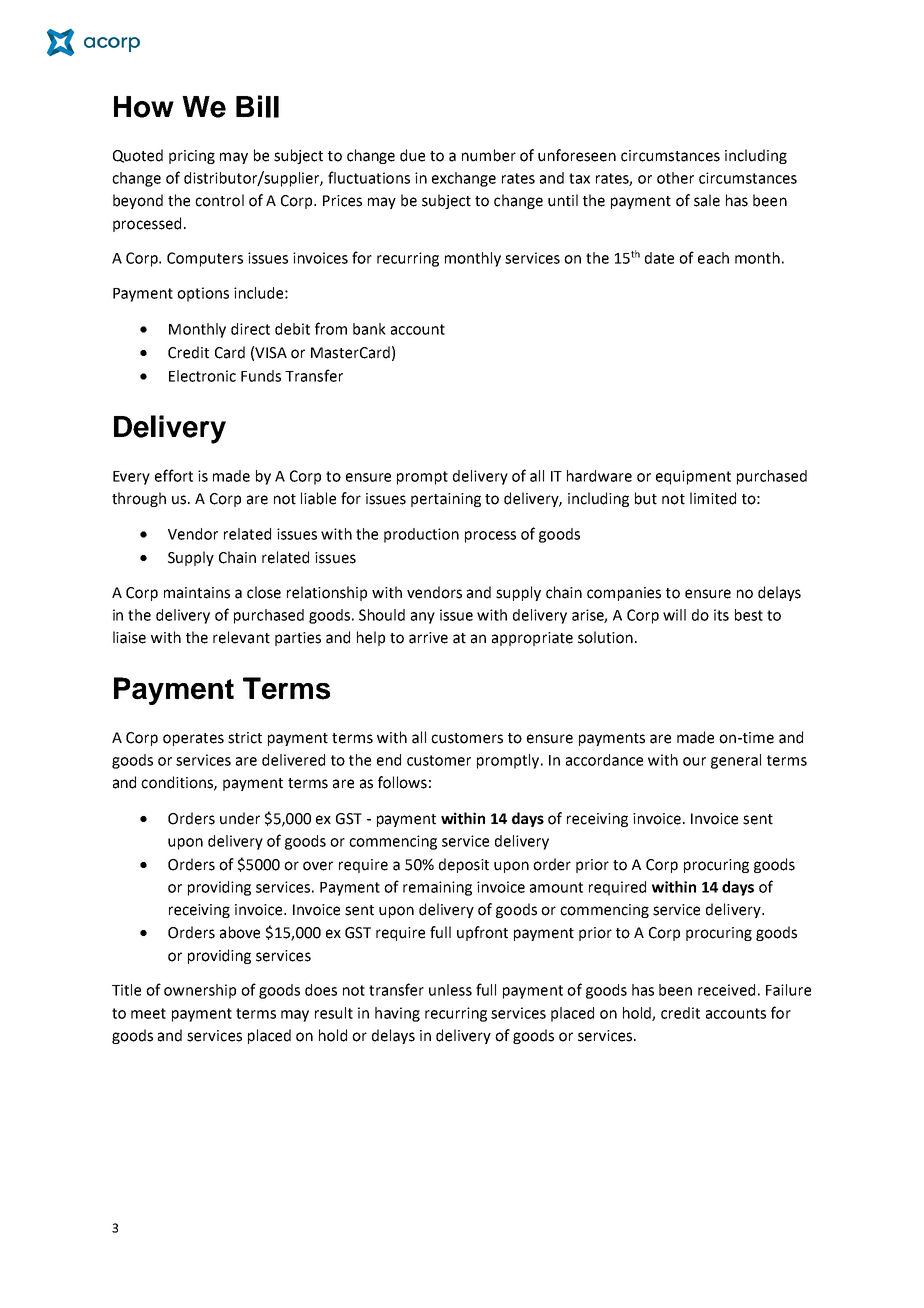 The image size is (924, 1308). Describe the element at coordinates (450, 990) in the page. I see `unless` at that location.
